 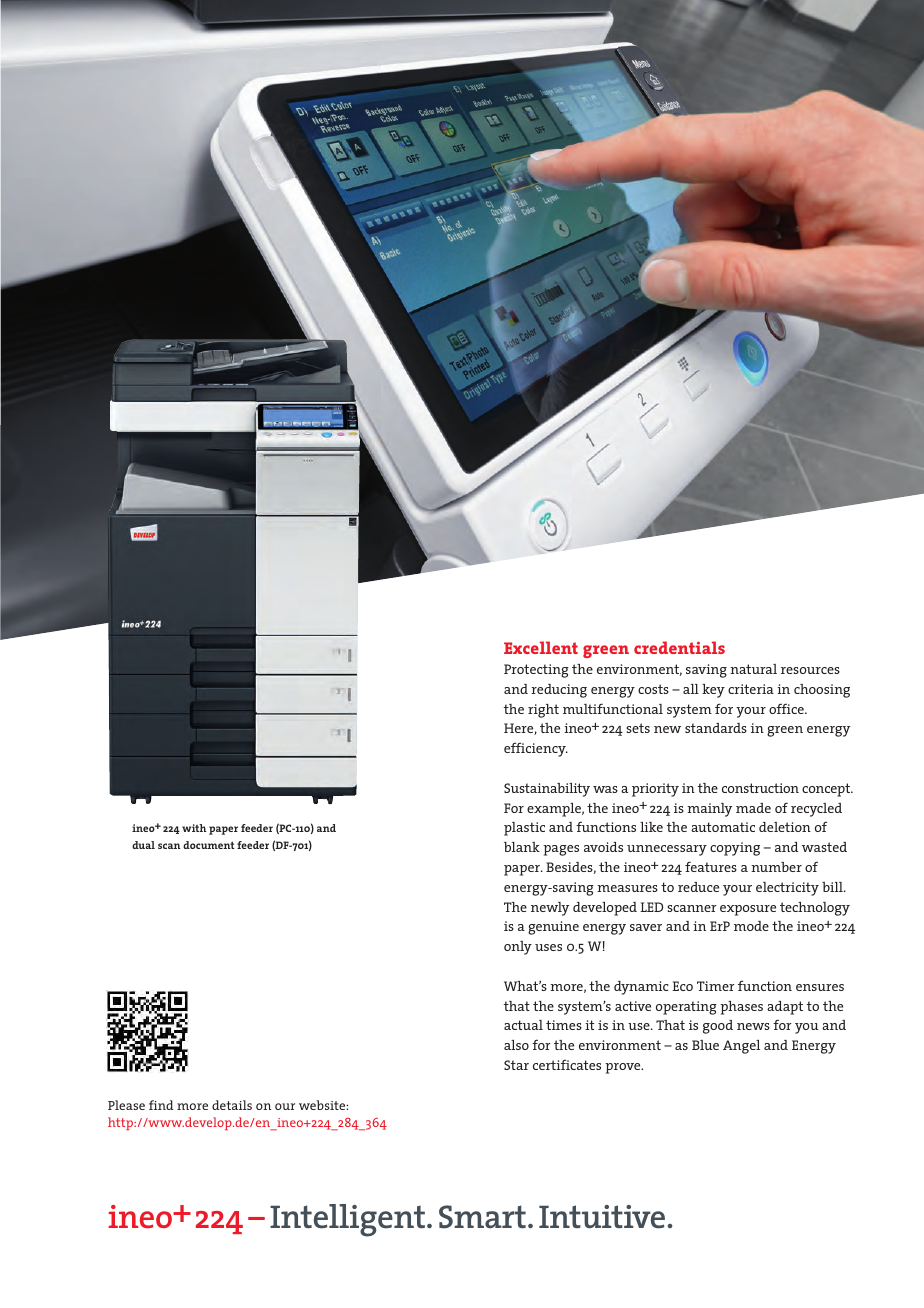 What do you see at coordinates (536, 671) in the screenshot?
I see `Protecting` at bounding box center [536, 671].
